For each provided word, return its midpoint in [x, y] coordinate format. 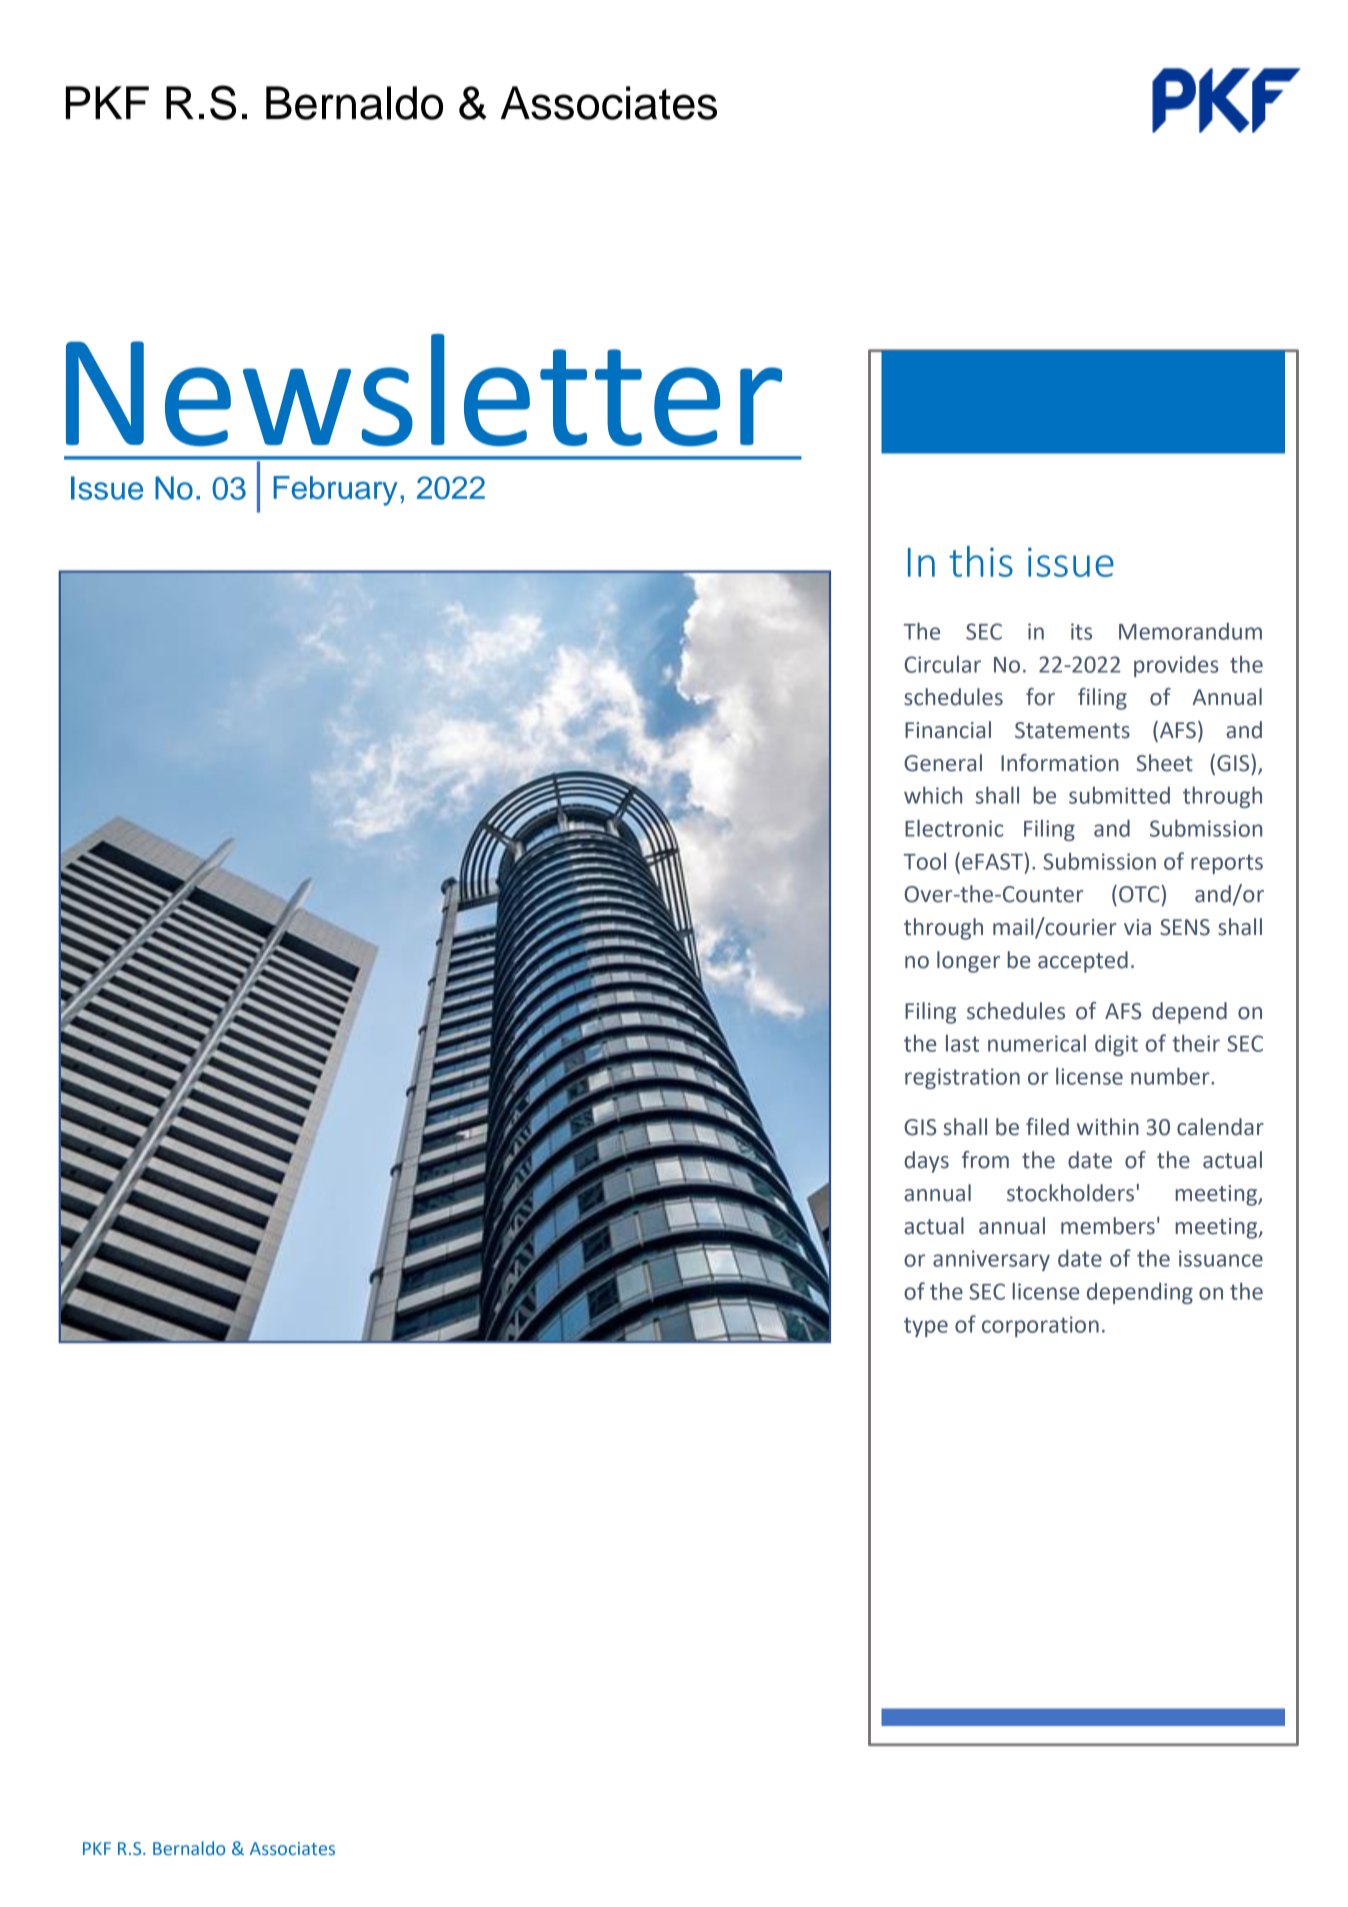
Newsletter [424, 390]
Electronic [954, 828]
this [981, 561]
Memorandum [1190, 631]
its [1081, 631]
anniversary [991, 1260]
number [1171, 1076]
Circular [942, 664]
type [926, 1327]
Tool [925, 861]
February [335, 491]
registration [962, 1078]
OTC [1140, 894]
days [926, 1162]
